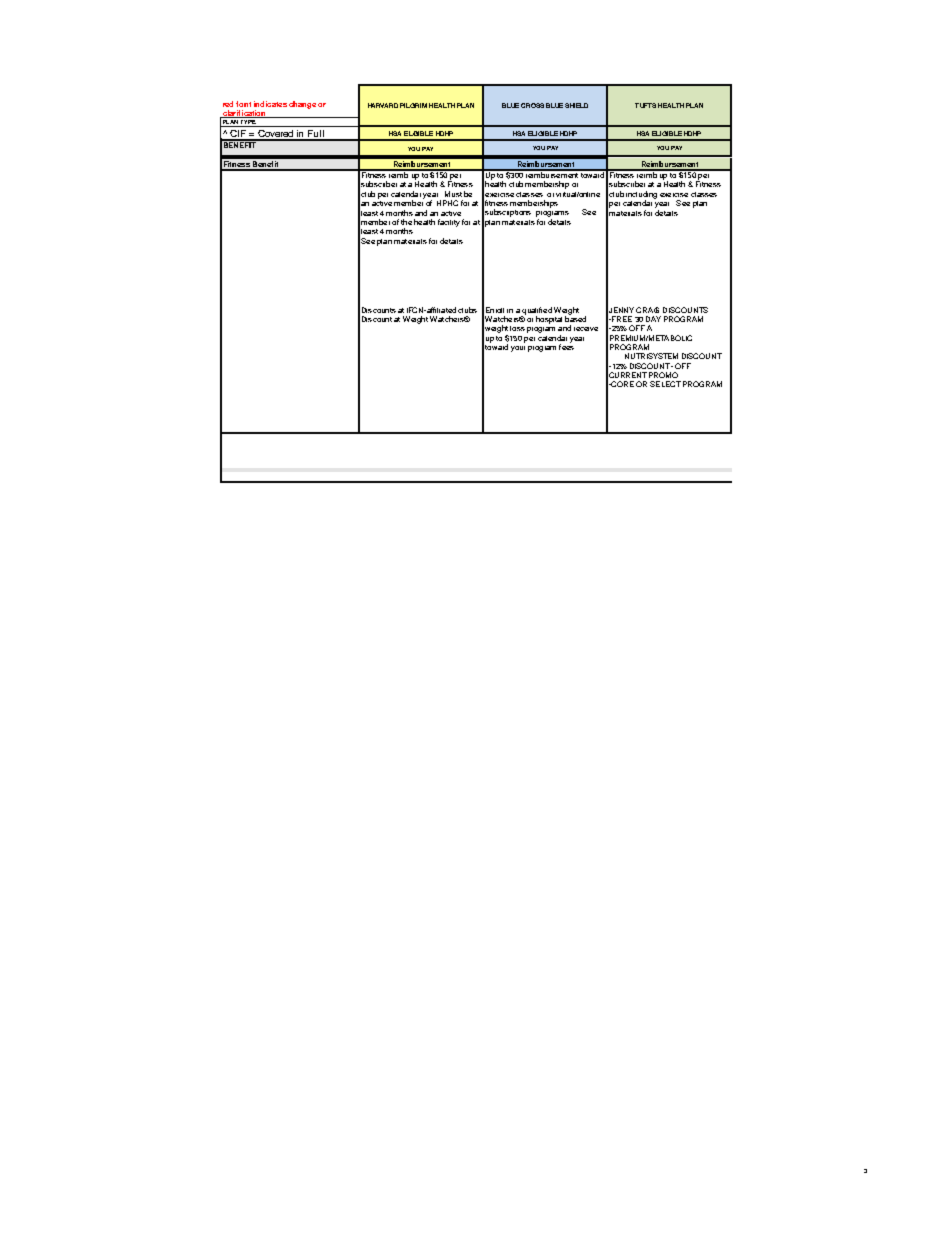 This document has height=1233, width=952. Describe the element at coordinates (517, 328) in the document. I see `loss` at that location.
